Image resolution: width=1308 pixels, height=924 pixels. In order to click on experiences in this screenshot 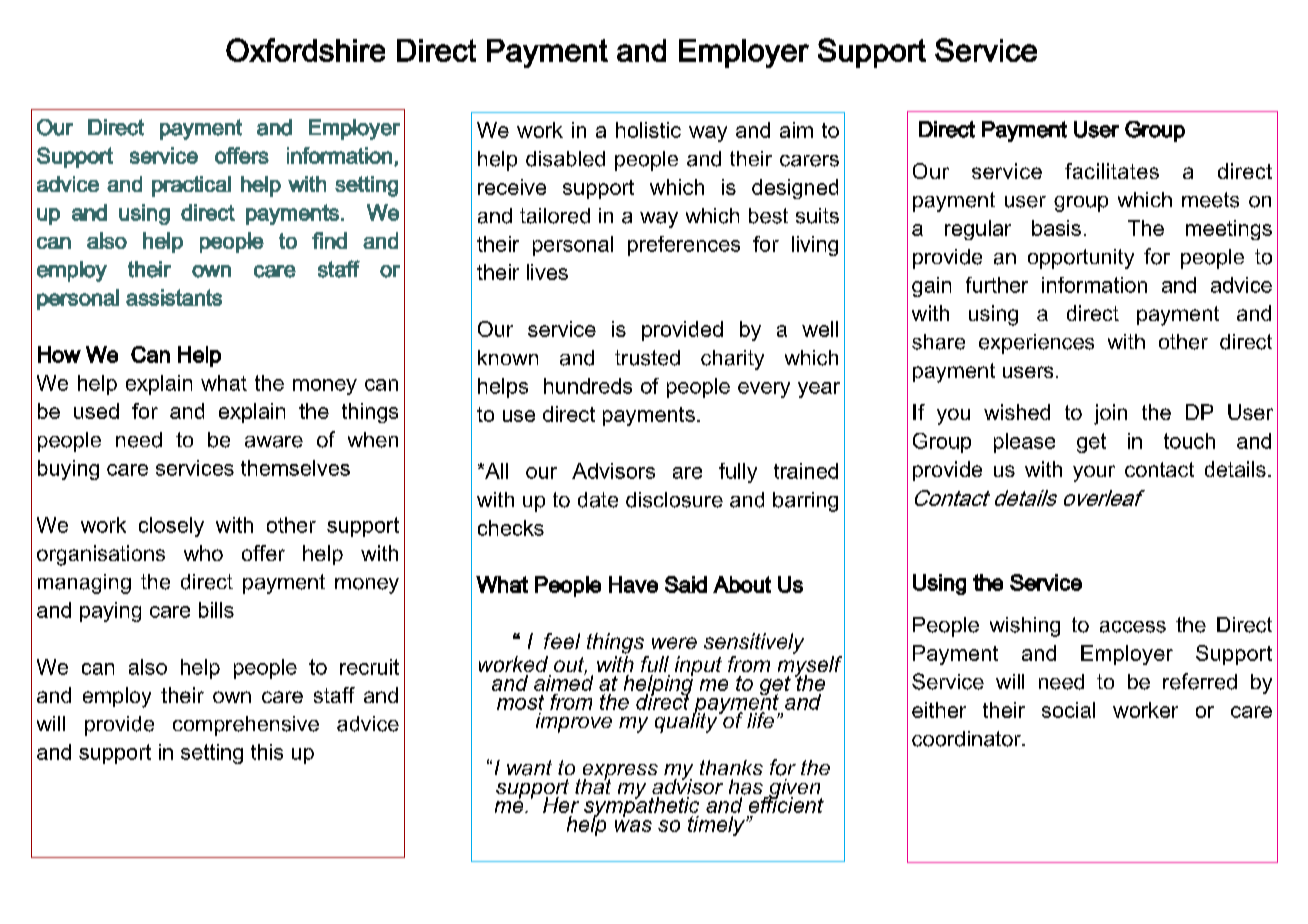, I will do `click(1036, 344)`.
